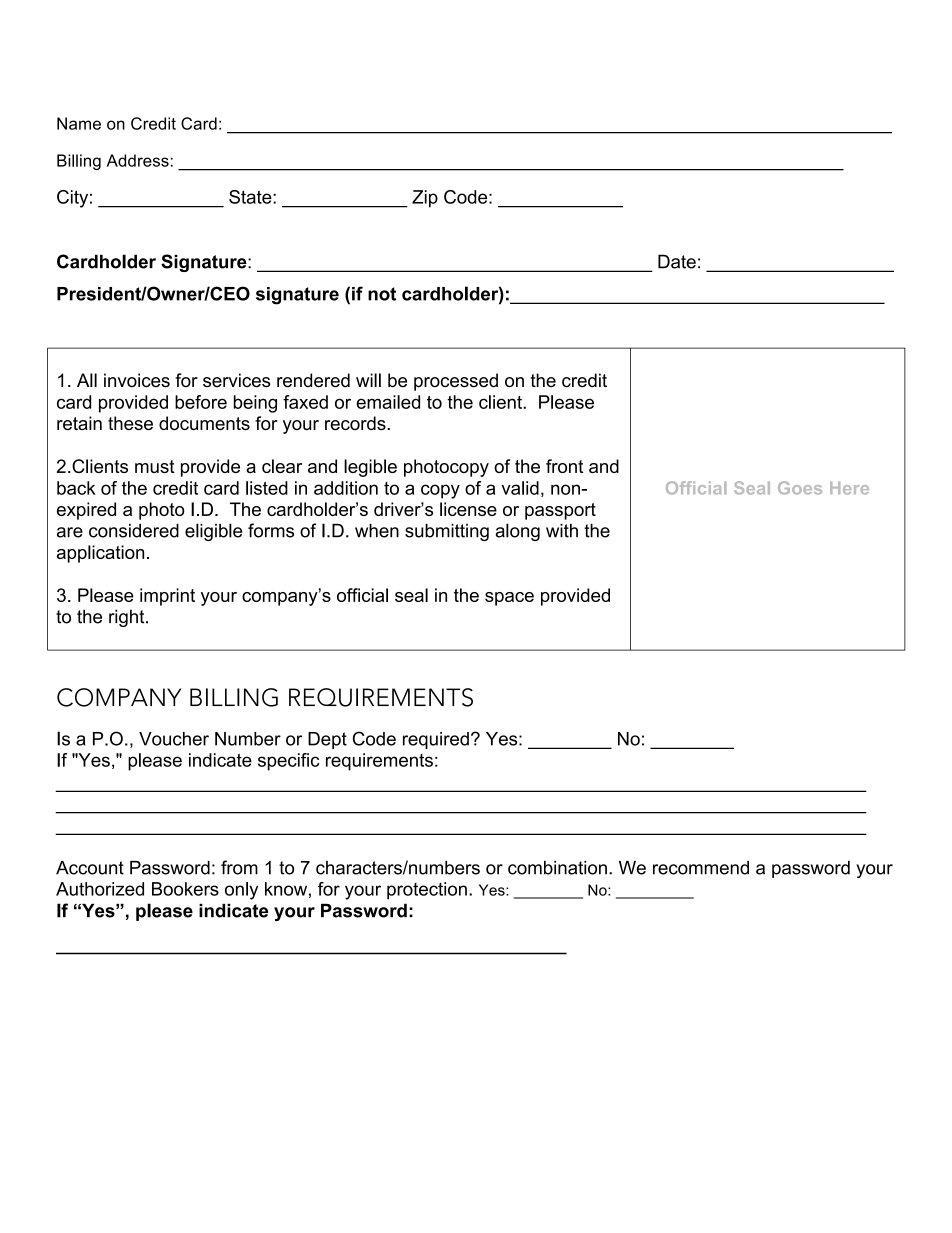 The image size is (952, 1233). Describe the element at coordinates (677, 261) in the document. I see `Date` at that location.
